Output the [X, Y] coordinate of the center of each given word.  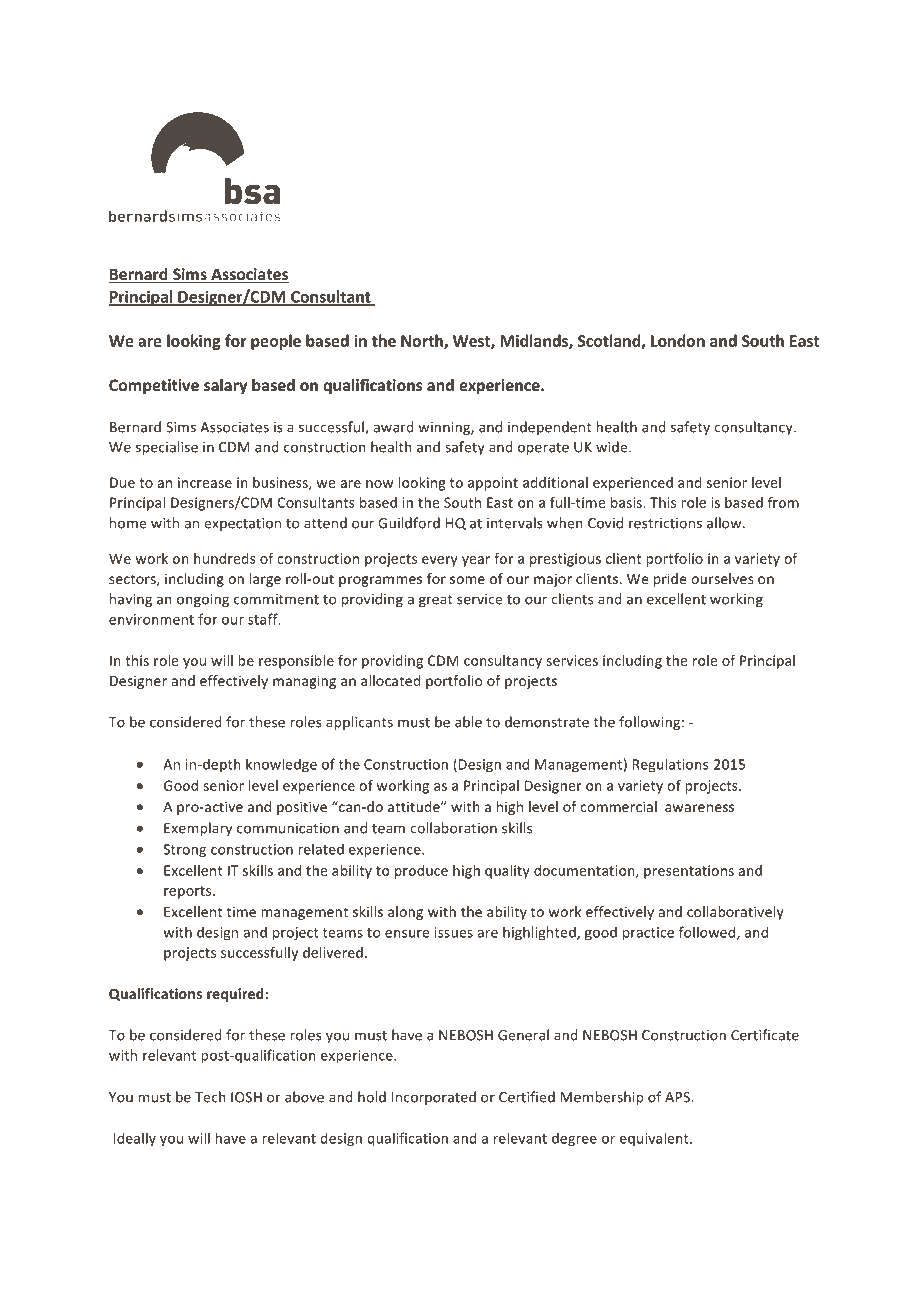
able [468, 722]
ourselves [722, 578]
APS [678, 1097]
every [440, 561]
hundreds [225, 558]
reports [189, 892]
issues [454, 932]
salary [225, 386]
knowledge [281, 765]
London [678, 340]
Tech [210, 1097]
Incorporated [434, 1098]
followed [708, 933]
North [423, 341]
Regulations [670, 765]
